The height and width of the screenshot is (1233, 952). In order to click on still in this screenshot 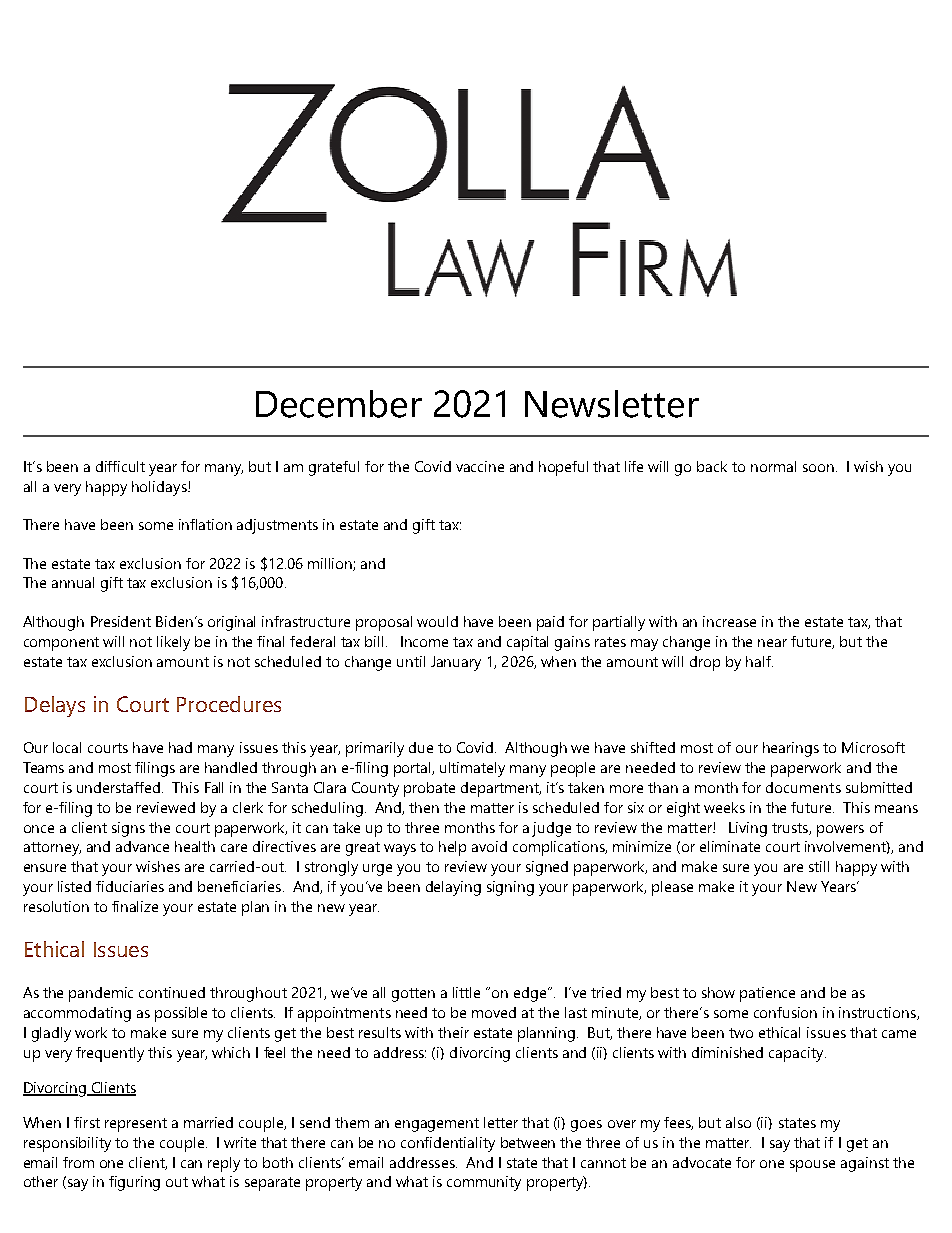, I will do `click(819, 866)`.
